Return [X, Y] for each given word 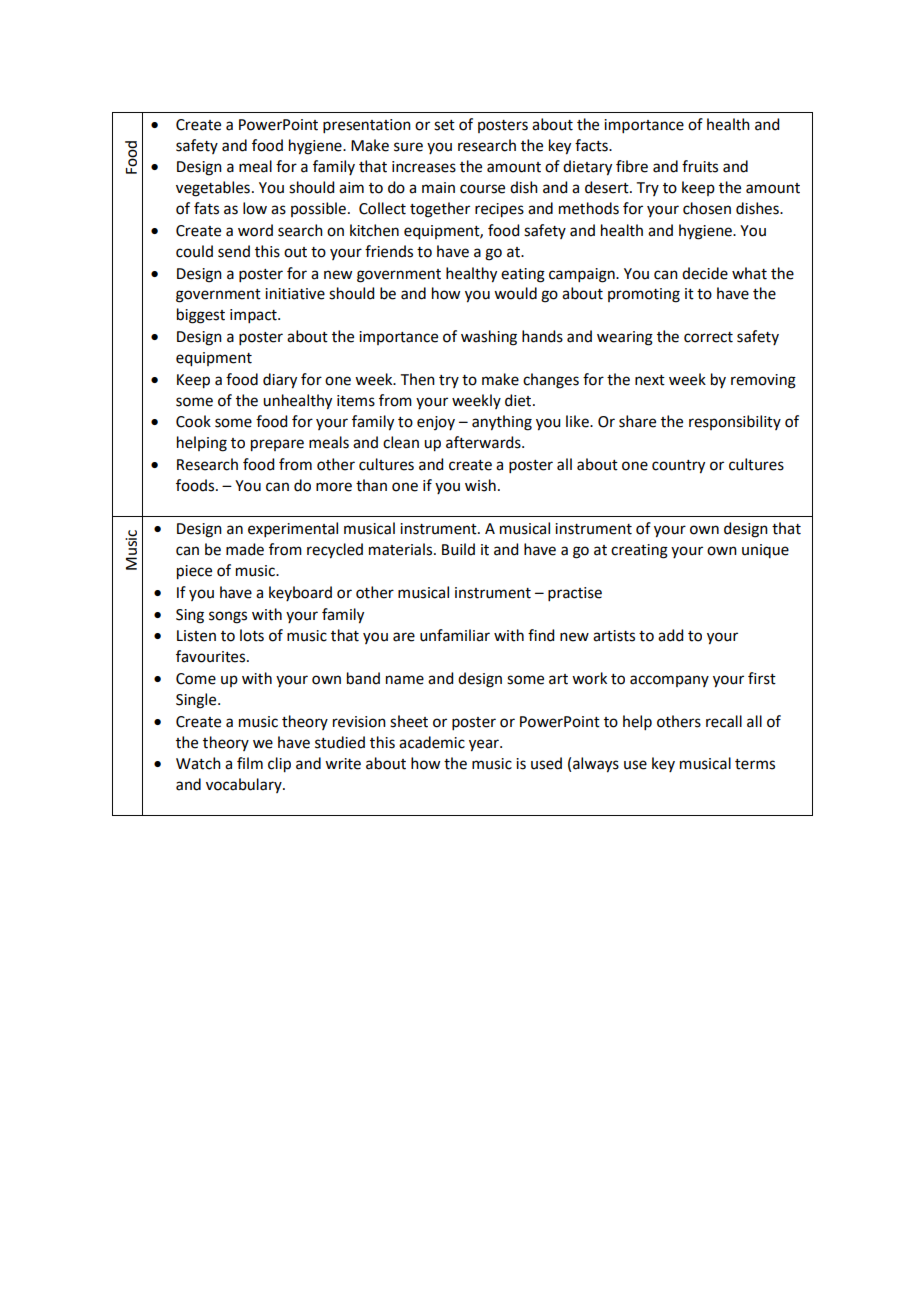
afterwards [484, 442]
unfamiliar [455, 635]
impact [254, 316]
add [670, 635]
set [444, 125]
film [250, 763]
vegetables [213, 189]
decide [705, 273]
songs [228, 617]
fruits [700, 166]
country [678, 467]
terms [755, 764]
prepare [277, 445]
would [515, 293]
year [485, 745]
